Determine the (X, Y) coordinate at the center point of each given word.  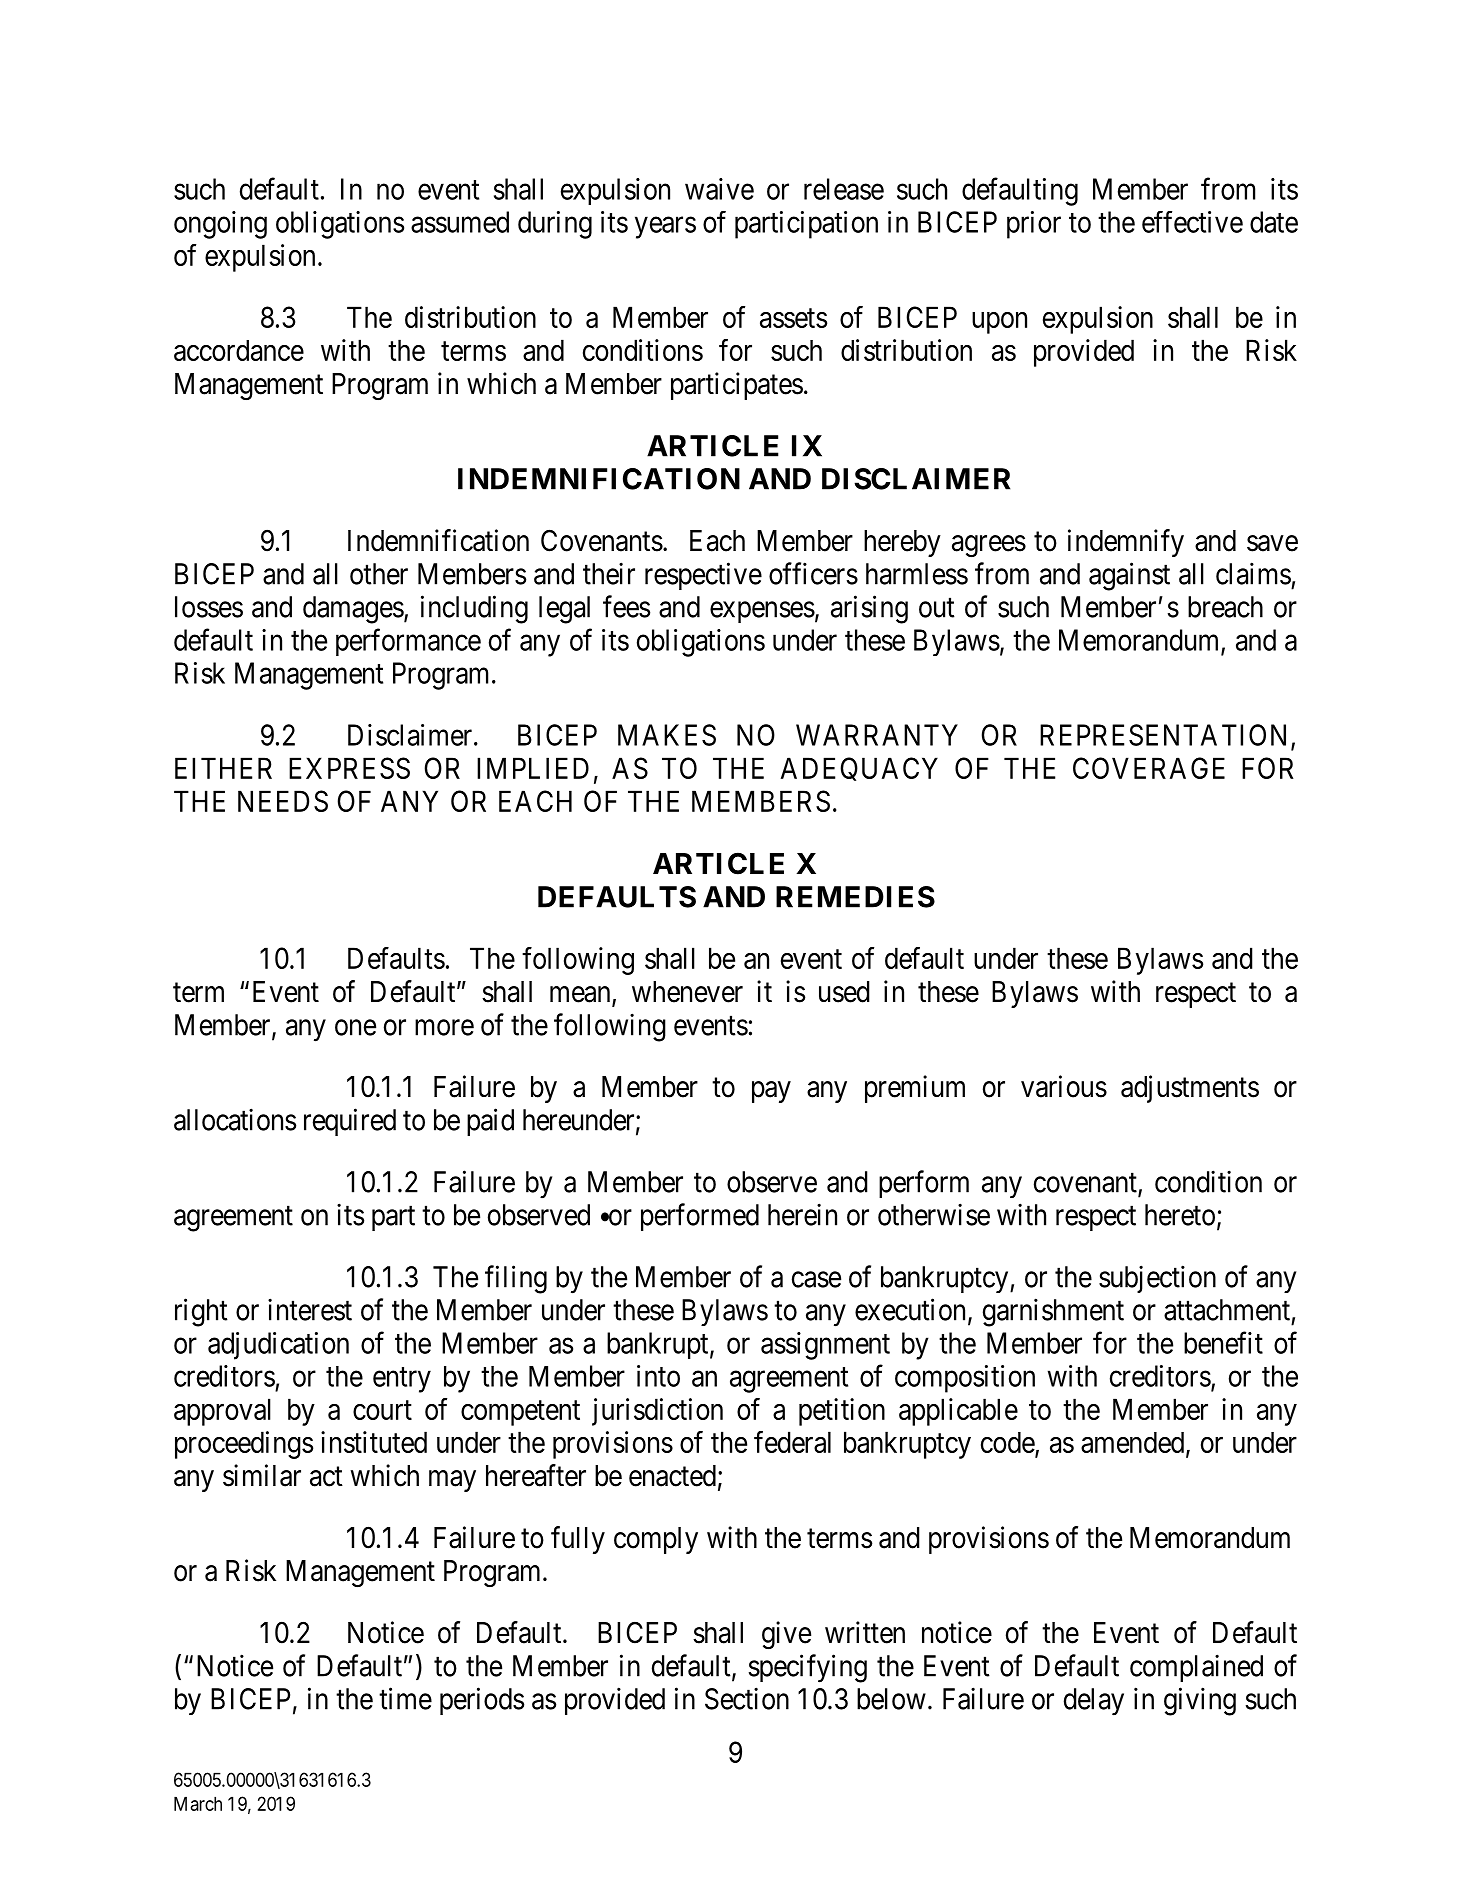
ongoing (220, 225)
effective (1192, 222)
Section (747, 1698)
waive (719, 189)
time (405, 1698)
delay (1094, 1702)
